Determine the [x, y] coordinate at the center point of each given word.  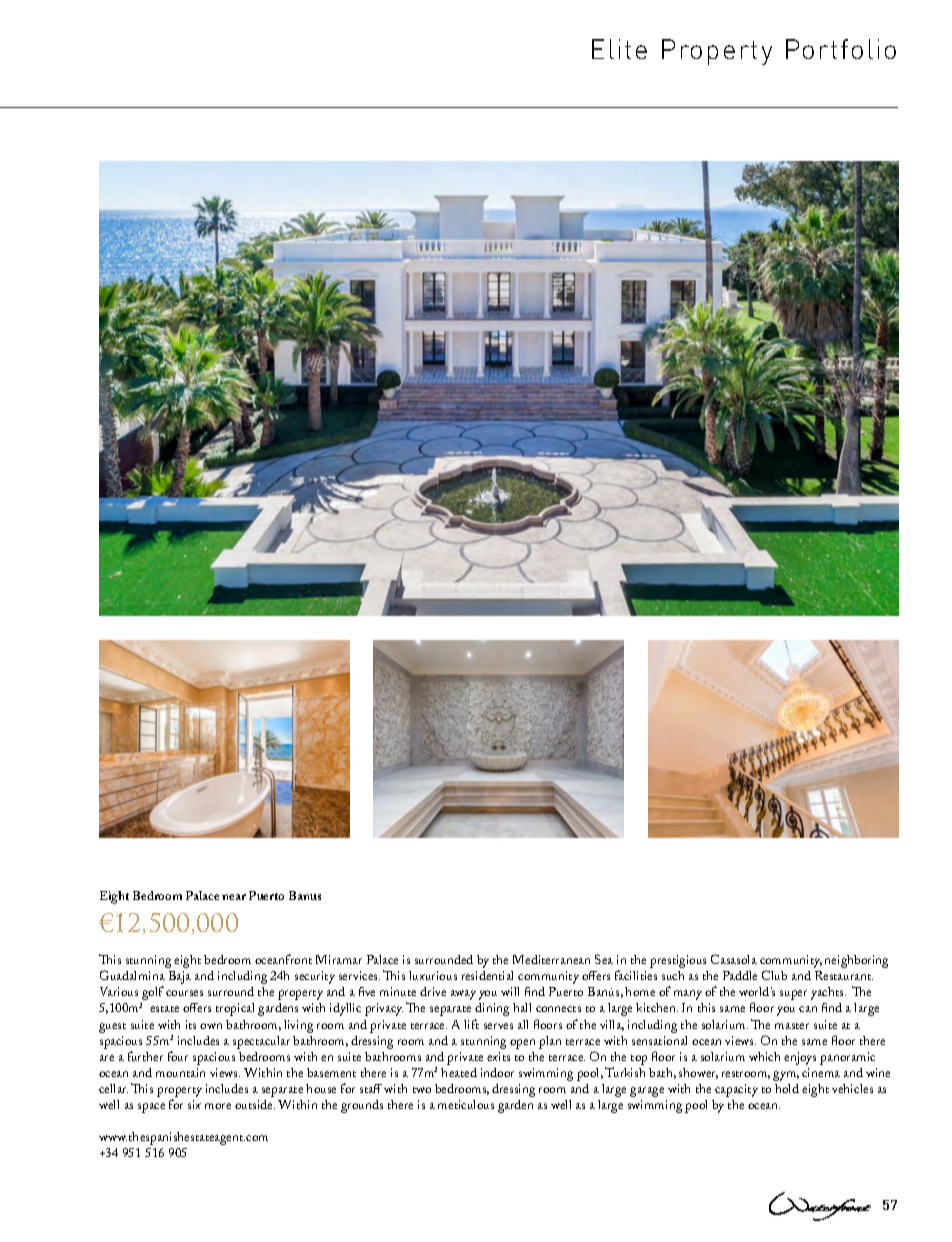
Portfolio [841, 49]
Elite [619, 49]
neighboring [856, 961]
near [234, 897]
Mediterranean [551, 959]
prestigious [678, 961]
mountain [180, 1072]
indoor [497, 1072]
